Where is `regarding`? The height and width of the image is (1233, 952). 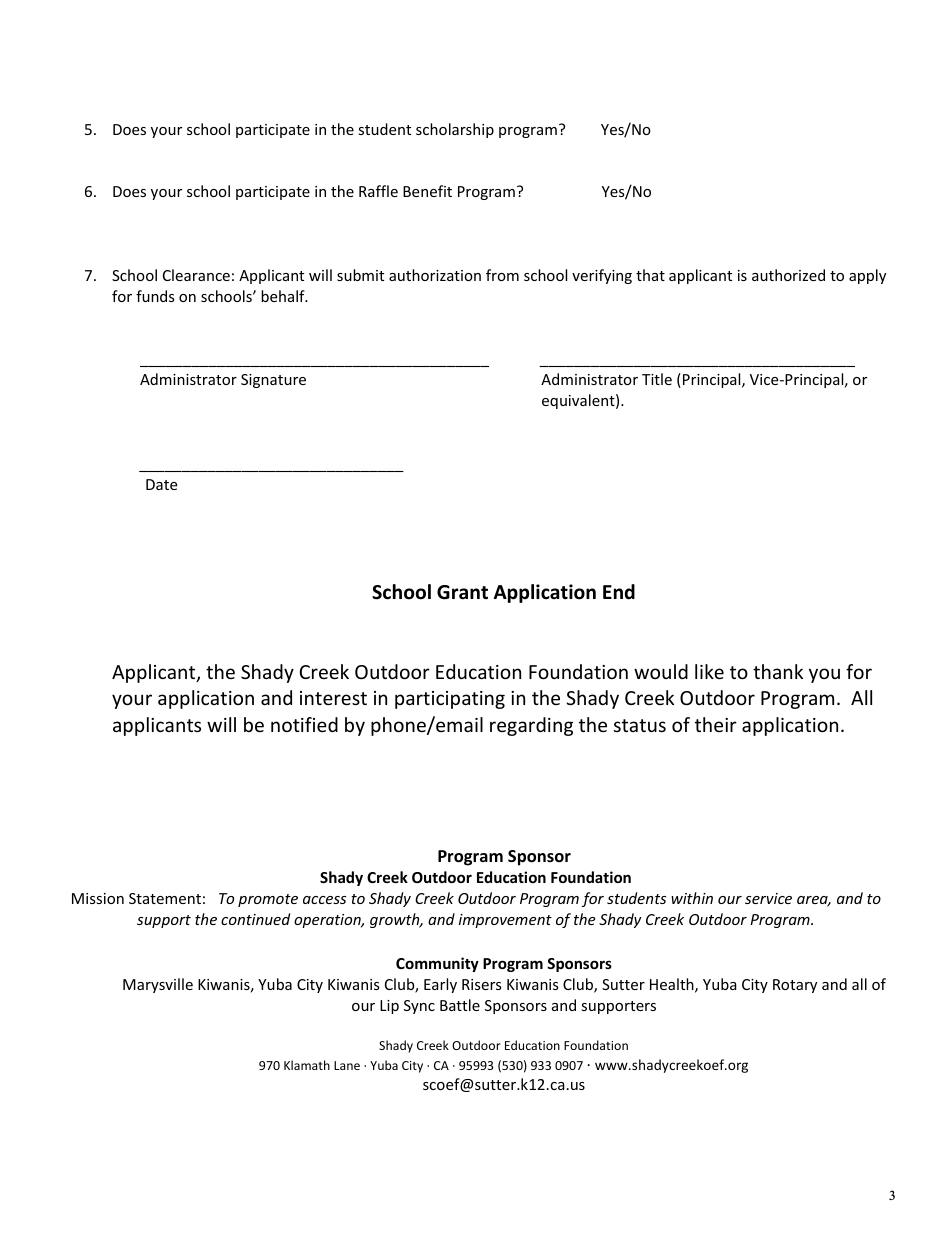 regarding is located at coordinates (531, 726).
